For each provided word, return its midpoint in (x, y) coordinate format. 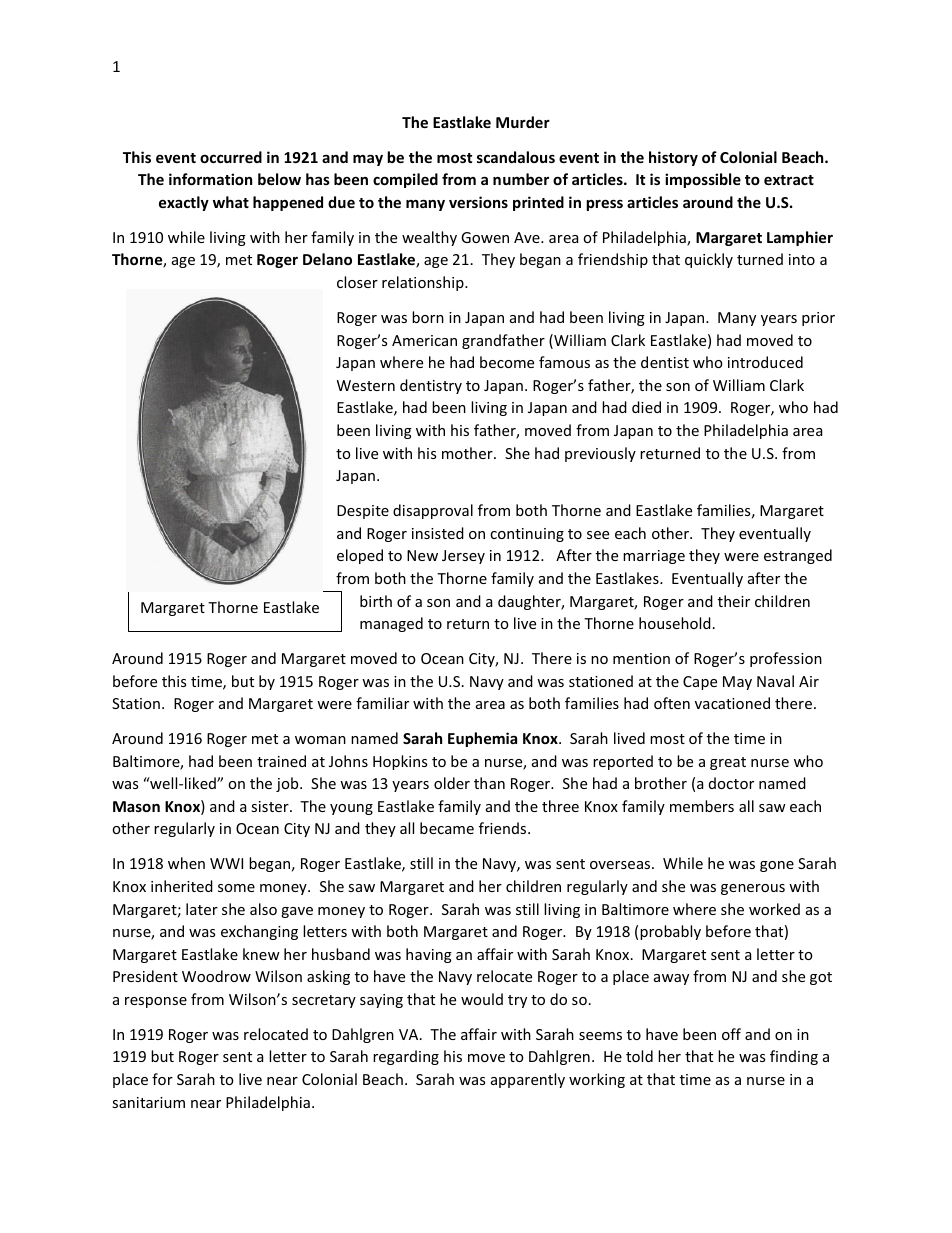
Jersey (463, 557)
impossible (703, 180)
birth (376, 601)
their (734, 601)
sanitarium (148, 1102)
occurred (231, 157)
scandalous (516, 157)
